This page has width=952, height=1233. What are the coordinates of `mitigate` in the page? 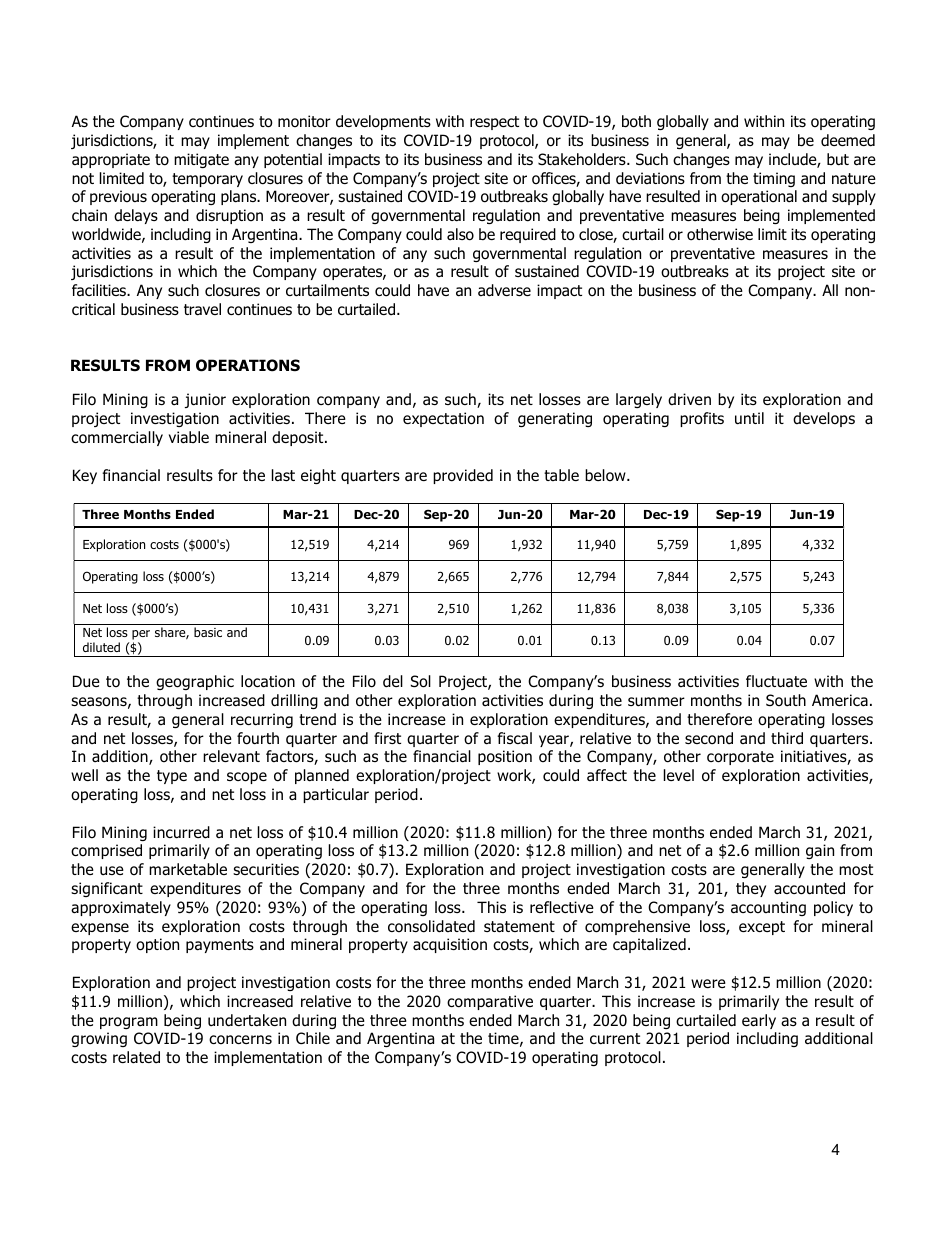 It's located at (201, 160).
